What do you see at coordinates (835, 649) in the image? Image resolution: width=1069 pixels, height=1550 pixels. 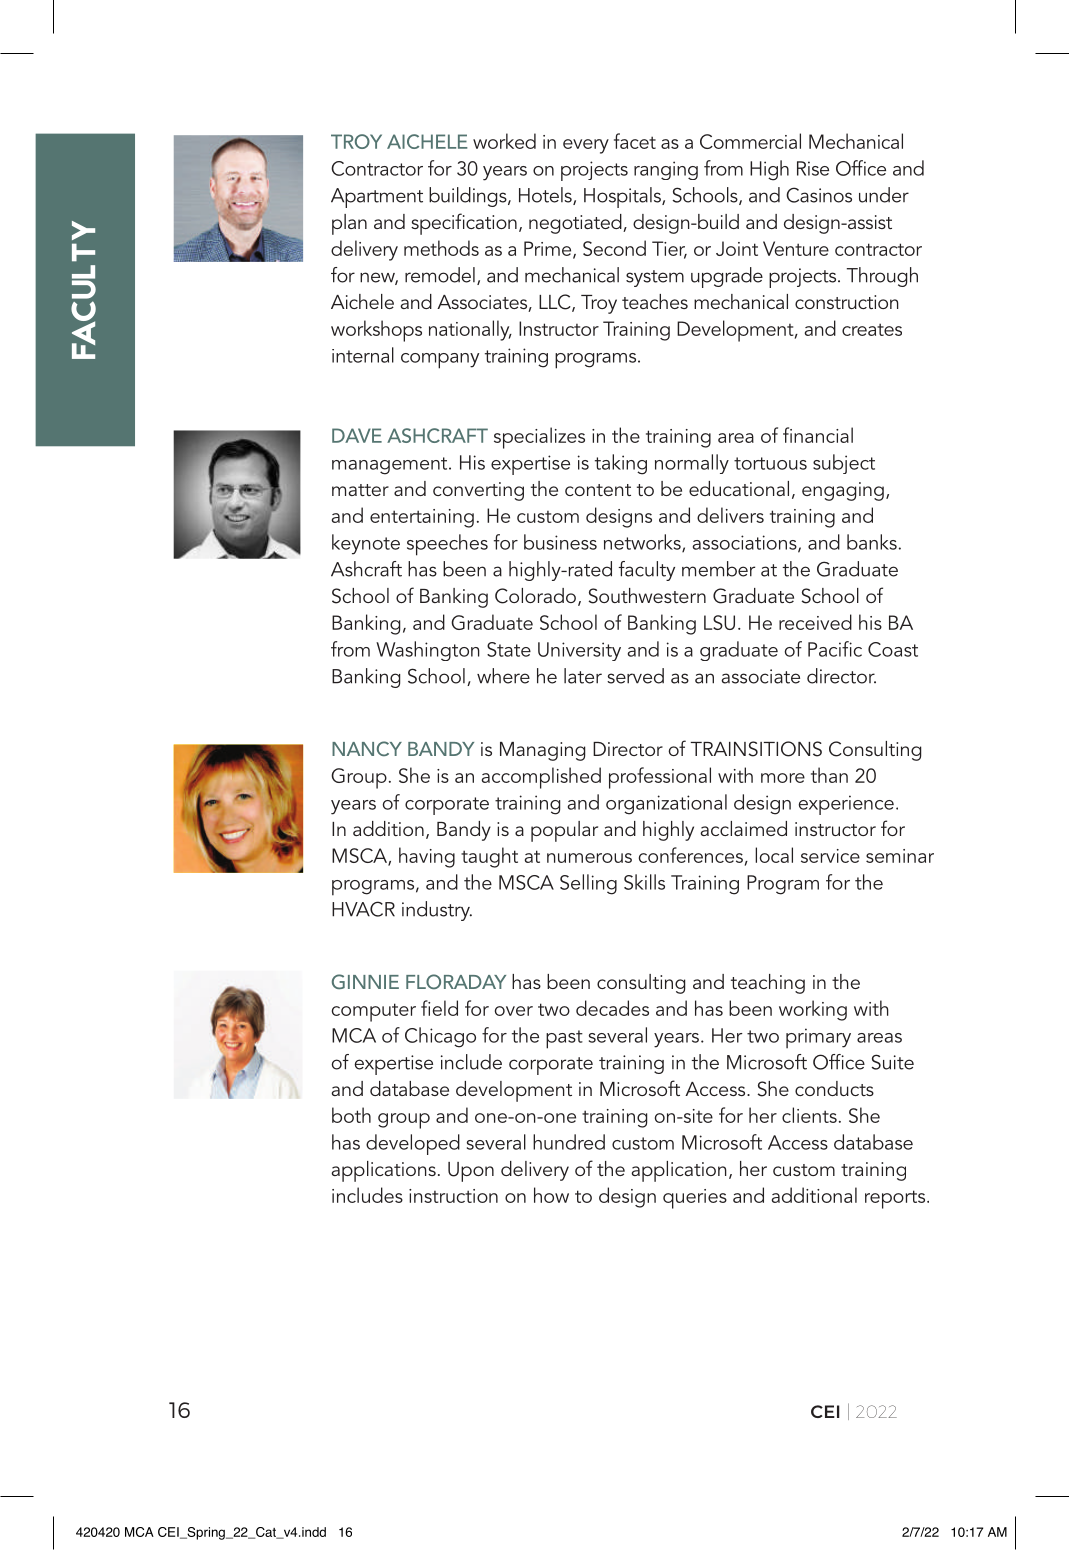 I see `Pacific` at bounding box center [835, 649].
